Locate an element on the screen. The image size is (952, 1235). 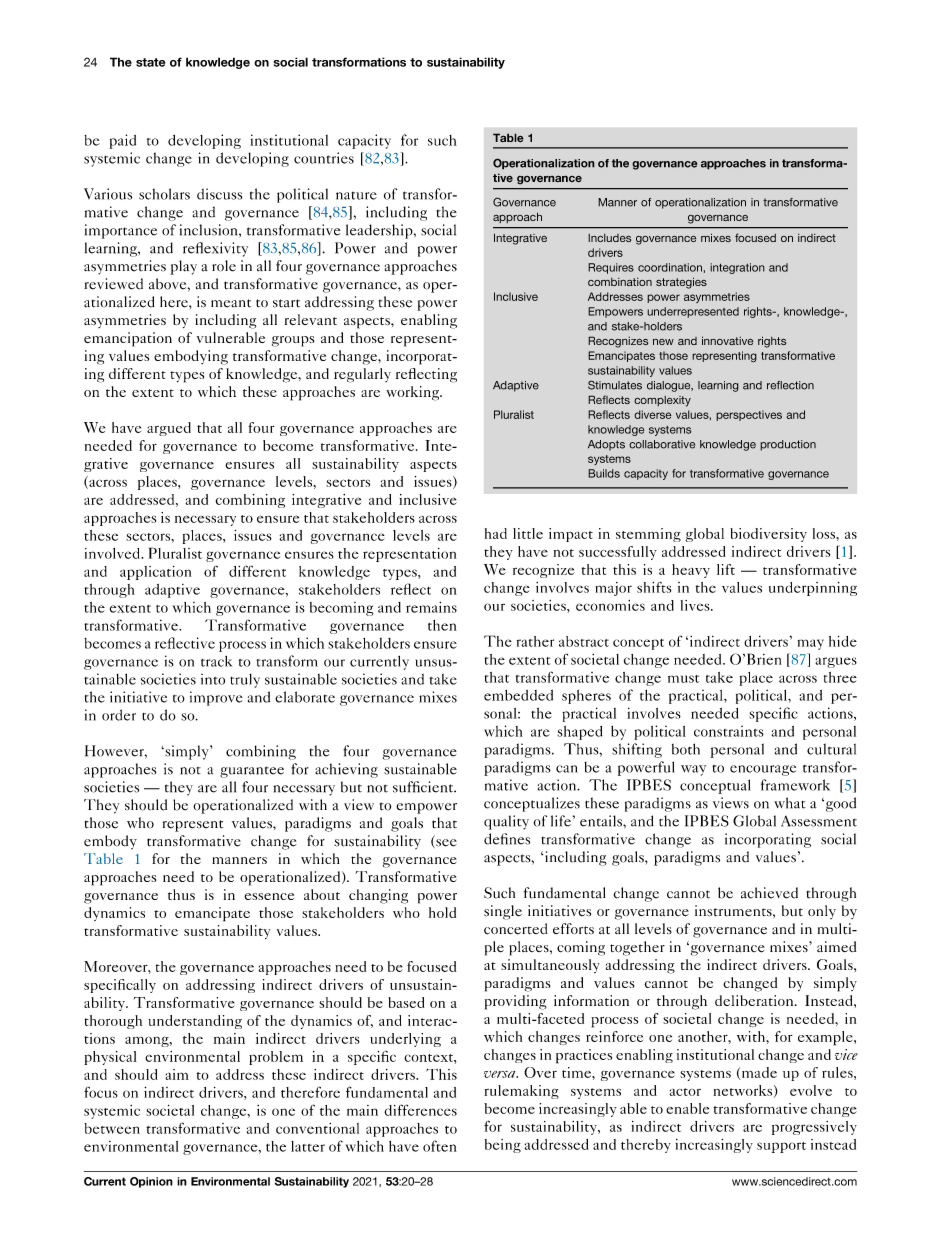
state is located at coordinates (150, 62).
